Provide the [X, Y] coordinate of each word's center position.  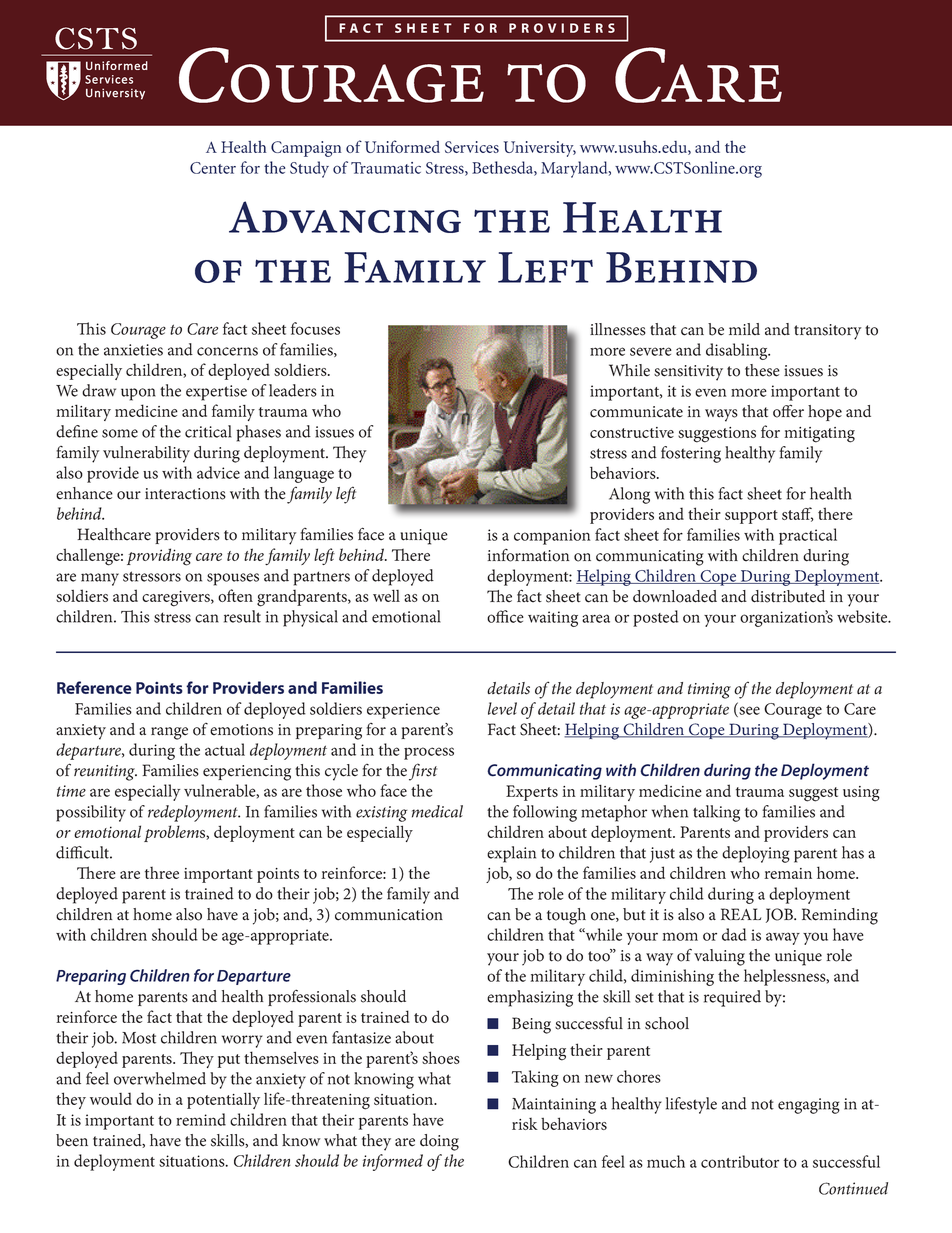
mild [744, 329]
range [169, 733]
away [783, 938]
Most [139, 1038]
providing [159, 557]
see [748, 711]
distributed [788, 596]
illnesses [618, 329]
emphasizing [530, 998]
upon [138, 394]
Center [213, 168]
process [429, 753]
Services [472, 147]
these [762, 370]
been [72, 1140]
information [528, 555]
